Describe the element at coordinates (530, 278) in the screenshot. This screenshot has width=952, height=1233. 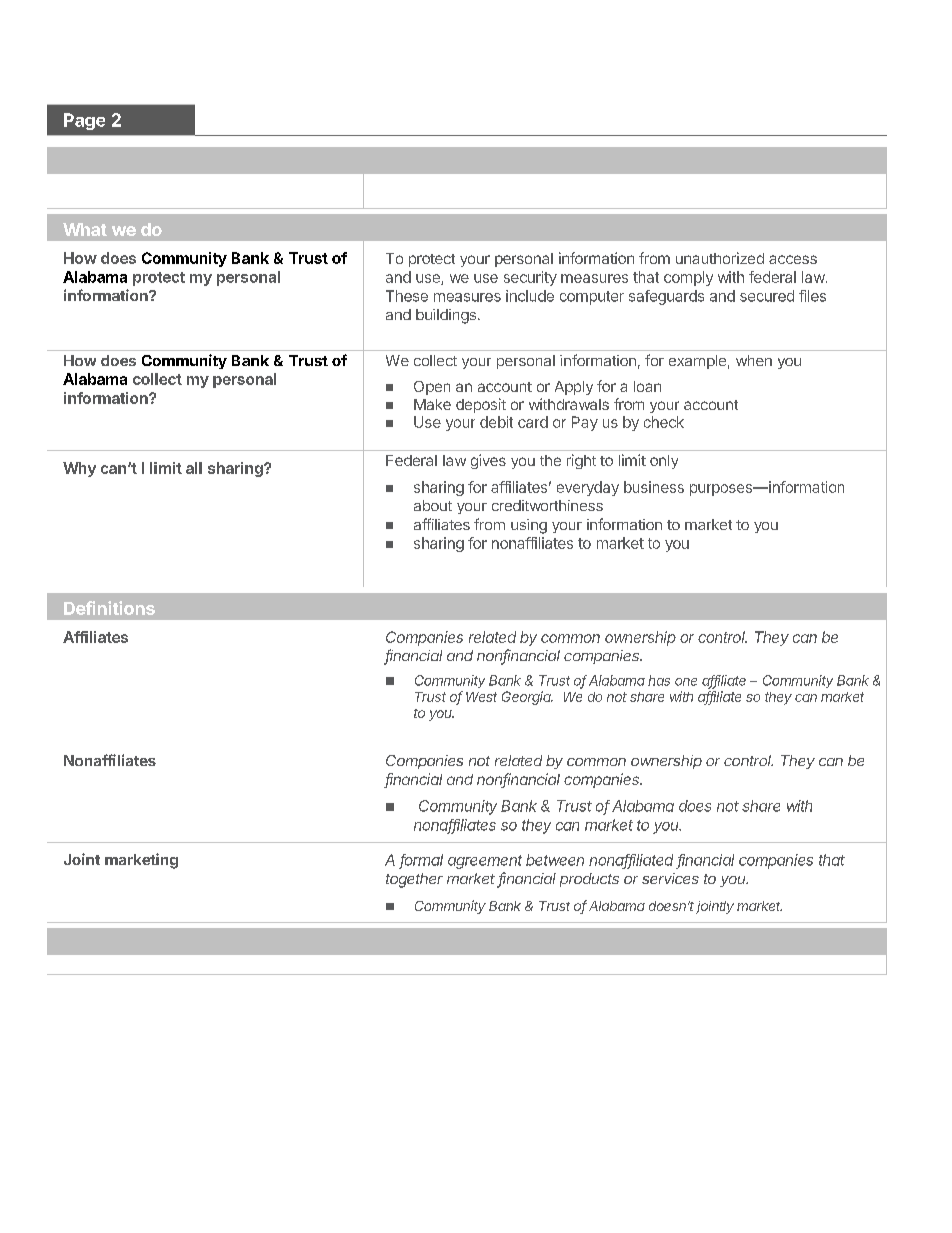
I see `security` at that location.
